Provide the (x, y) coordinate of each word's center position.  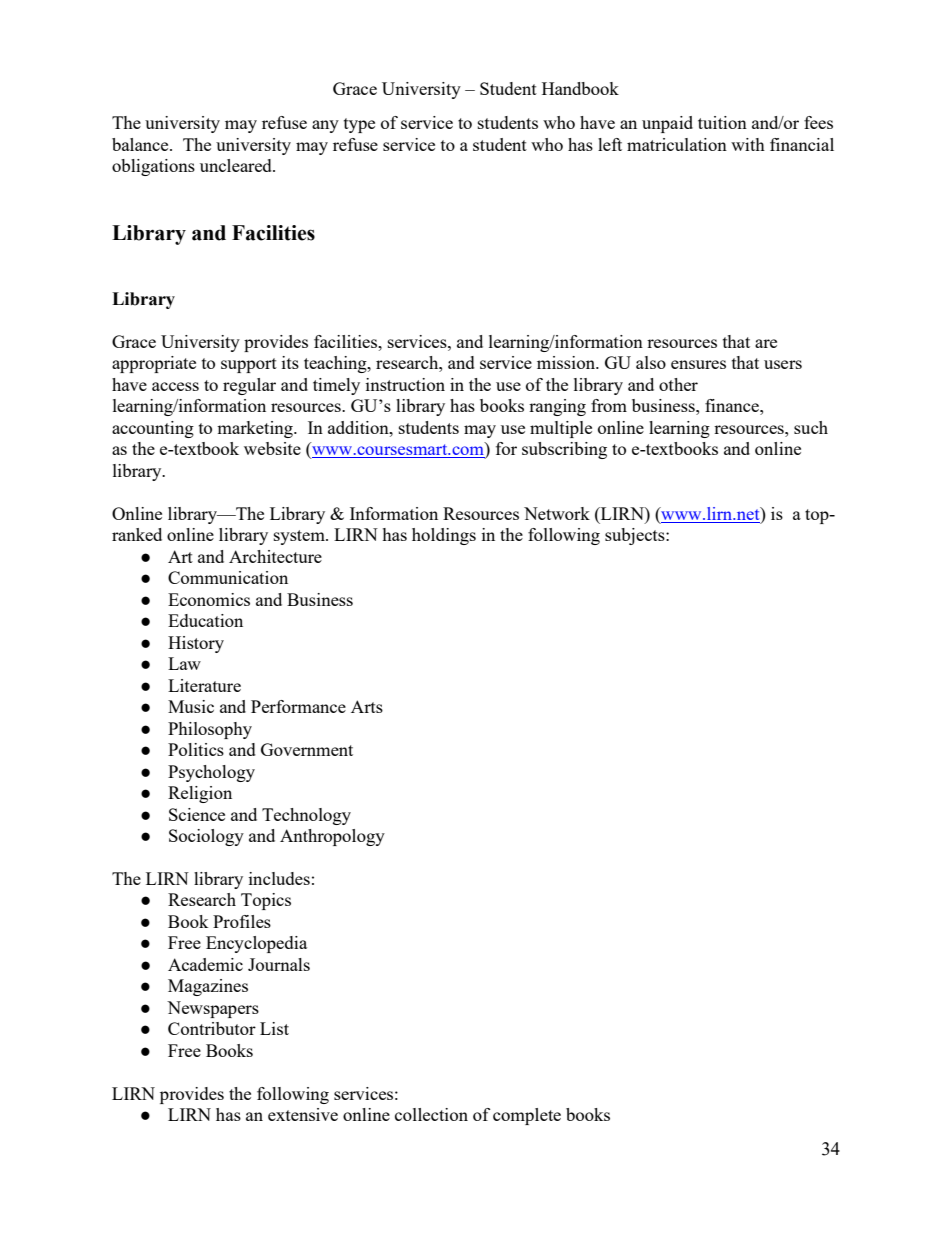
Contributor (212, 1028)
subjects (636, 536)
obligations (153, 167)
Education (205, 620)
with (748, 144)
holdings (444, 536)
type (359, 125)
